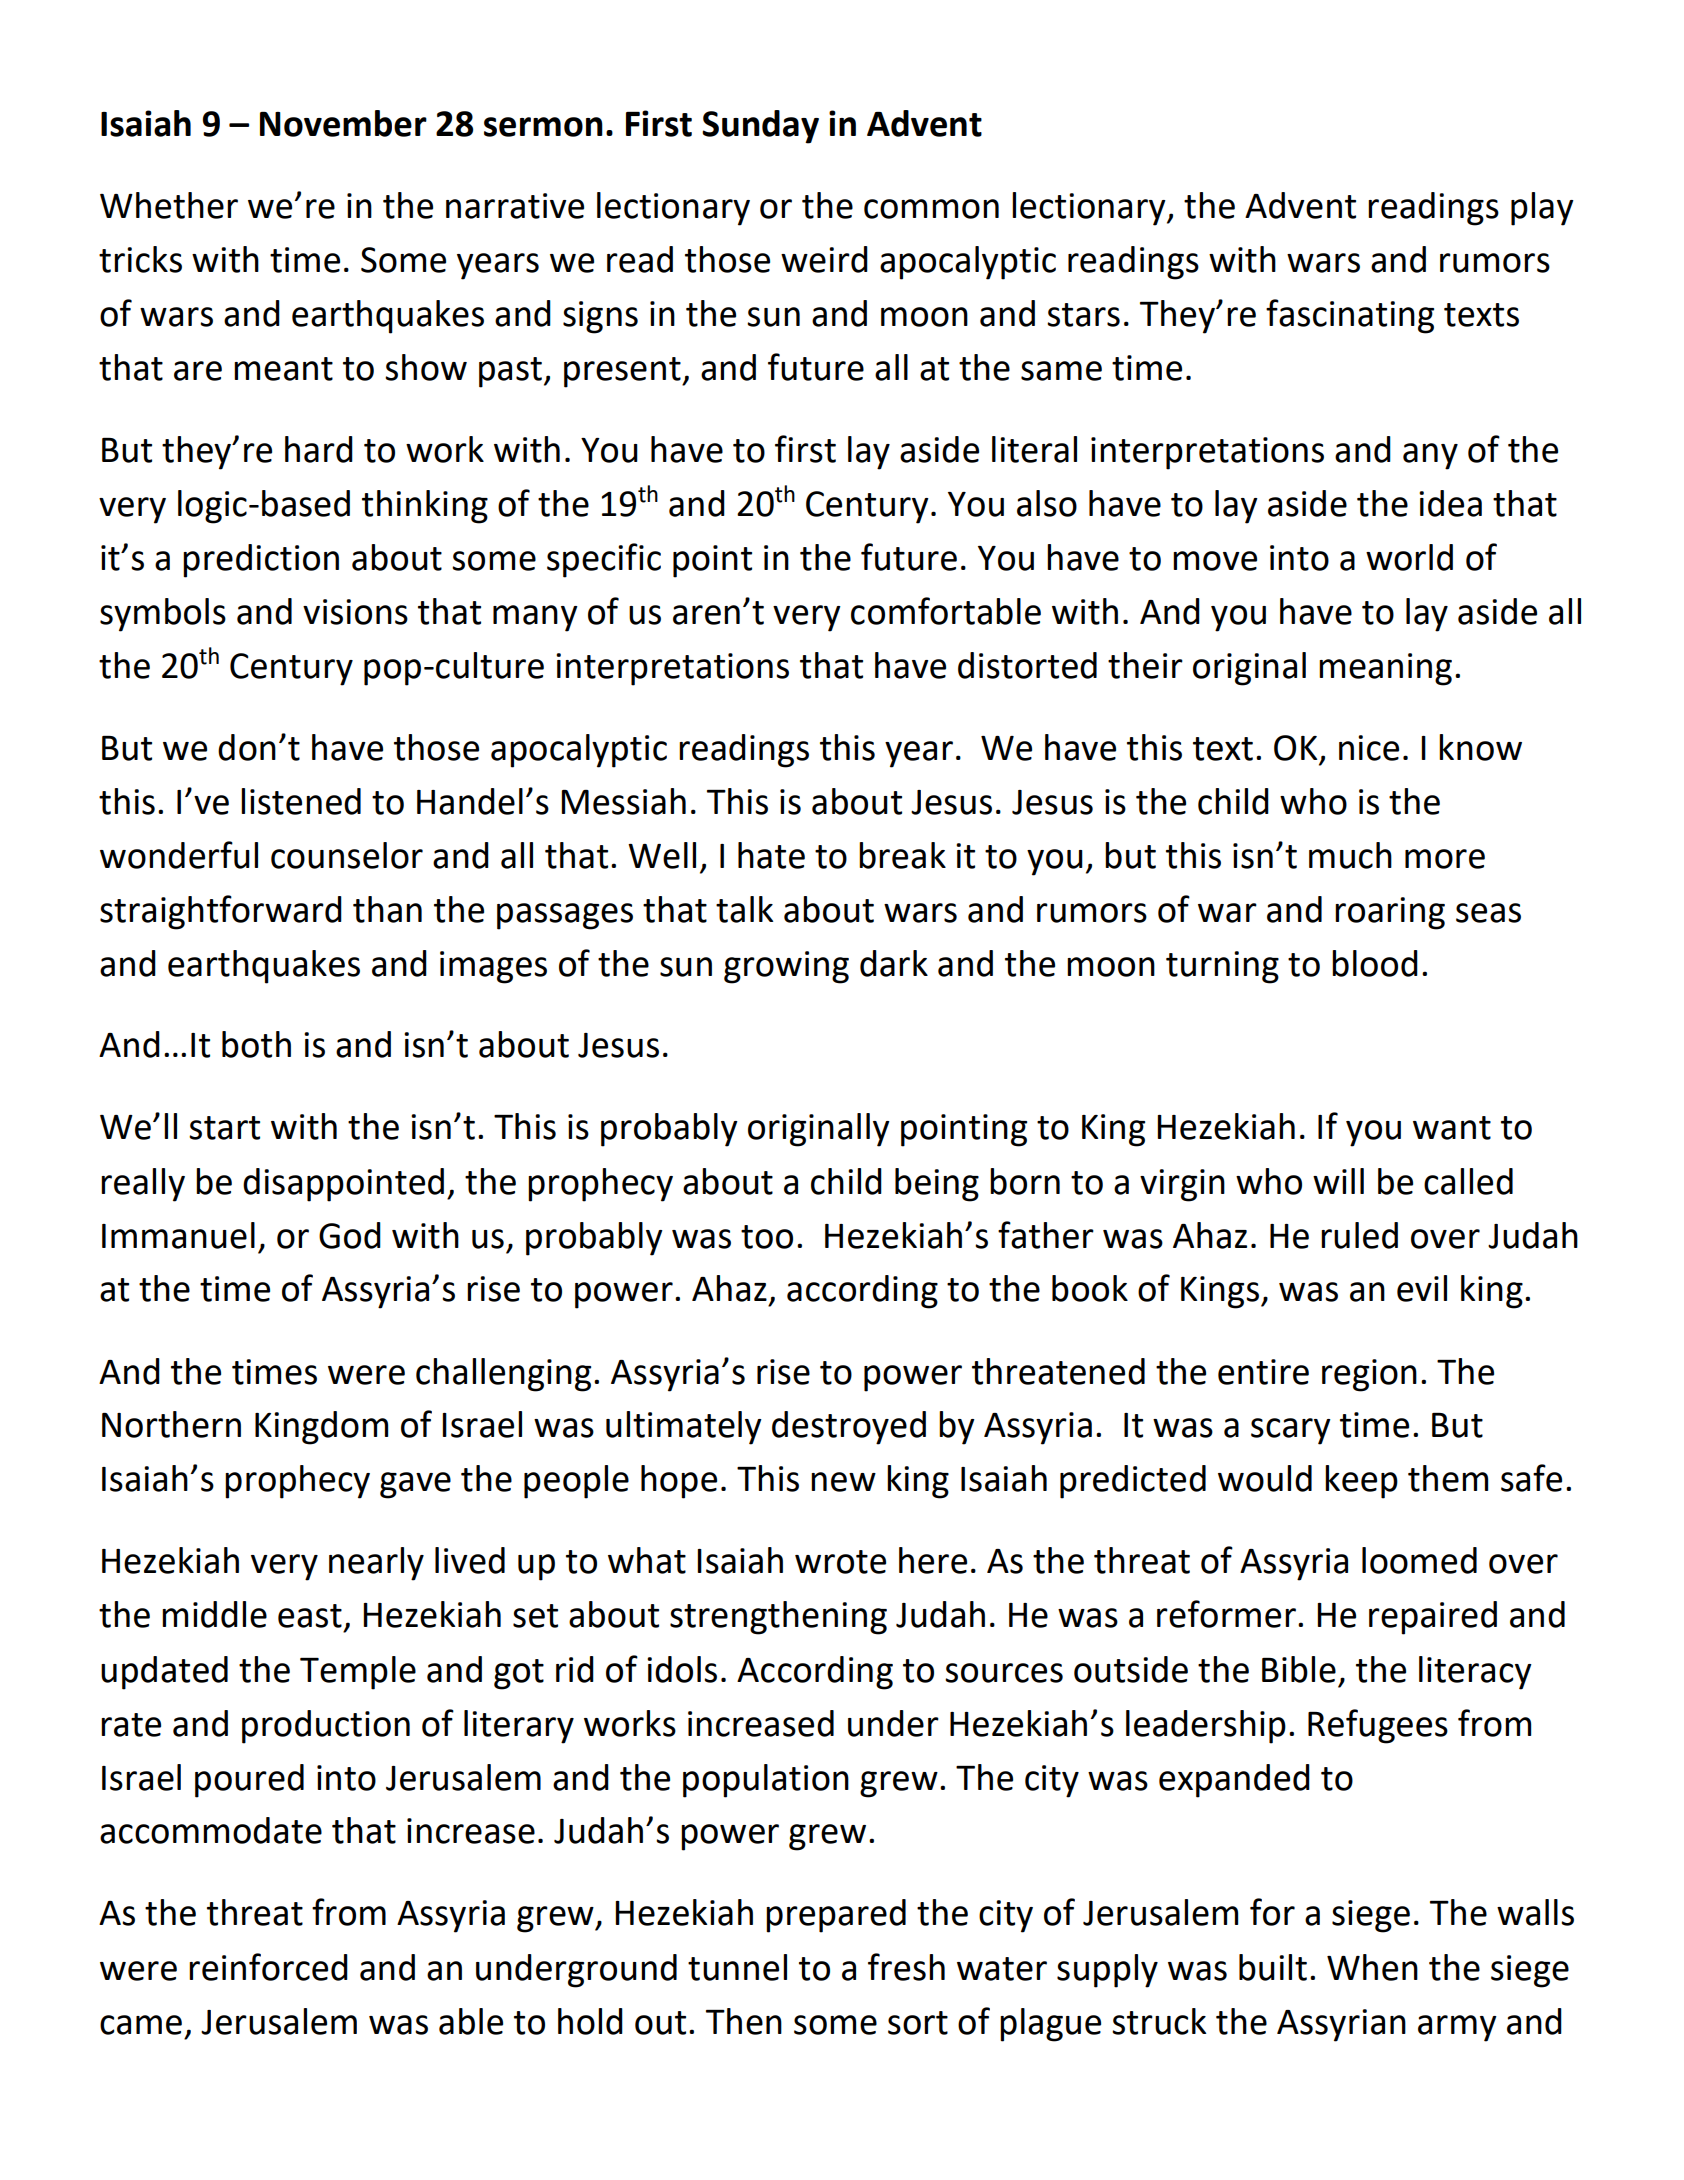  I want to click on fresh, so click(906, 1967).
